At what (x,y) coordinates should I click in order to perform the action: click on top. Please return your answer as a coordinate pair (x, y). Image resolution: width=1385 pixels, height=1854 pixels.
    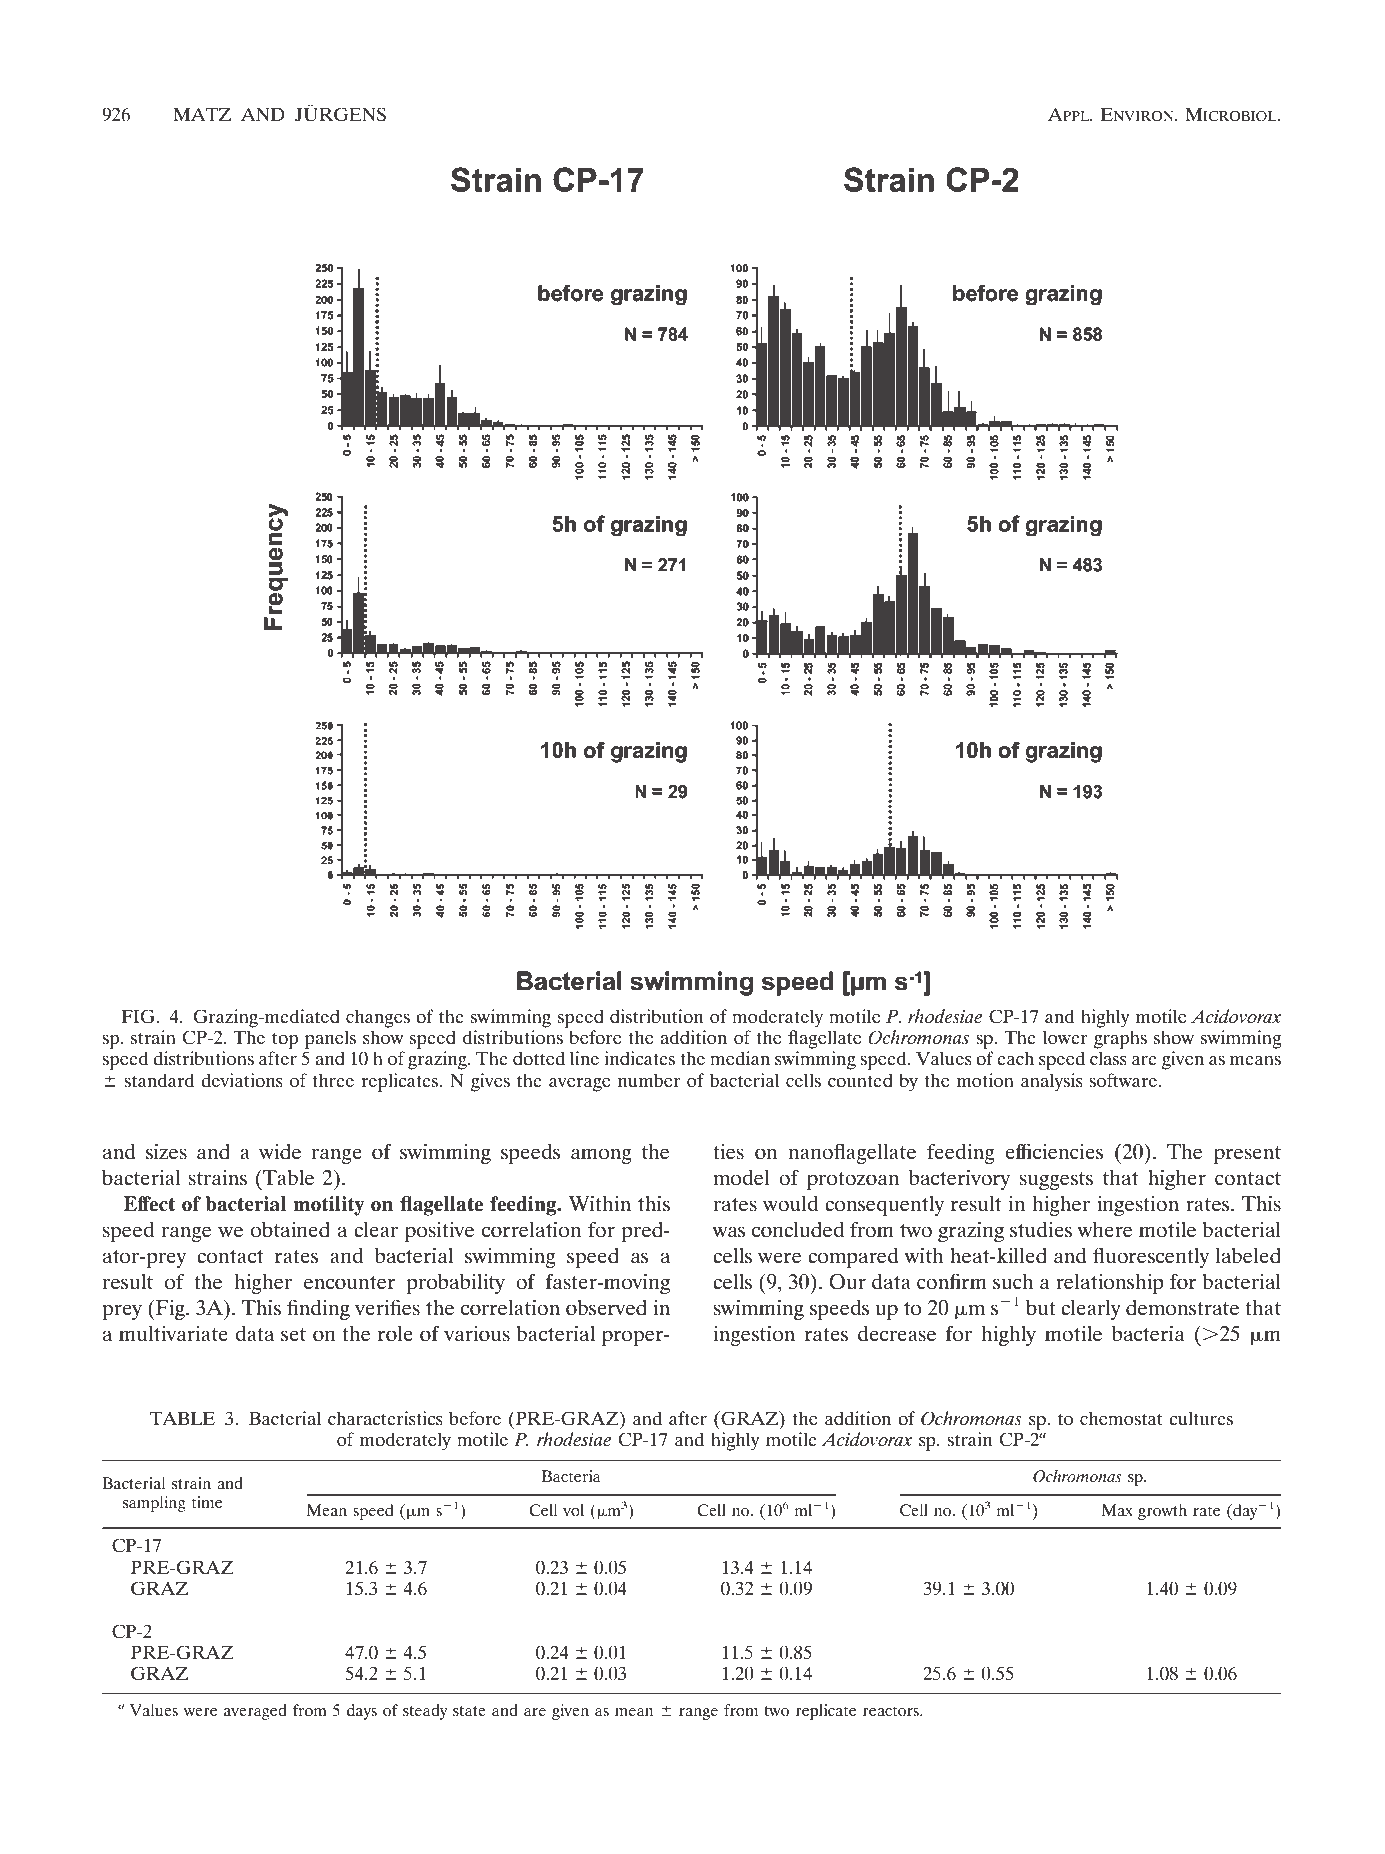
    Looking at the image, I should click on (285, 1040).
